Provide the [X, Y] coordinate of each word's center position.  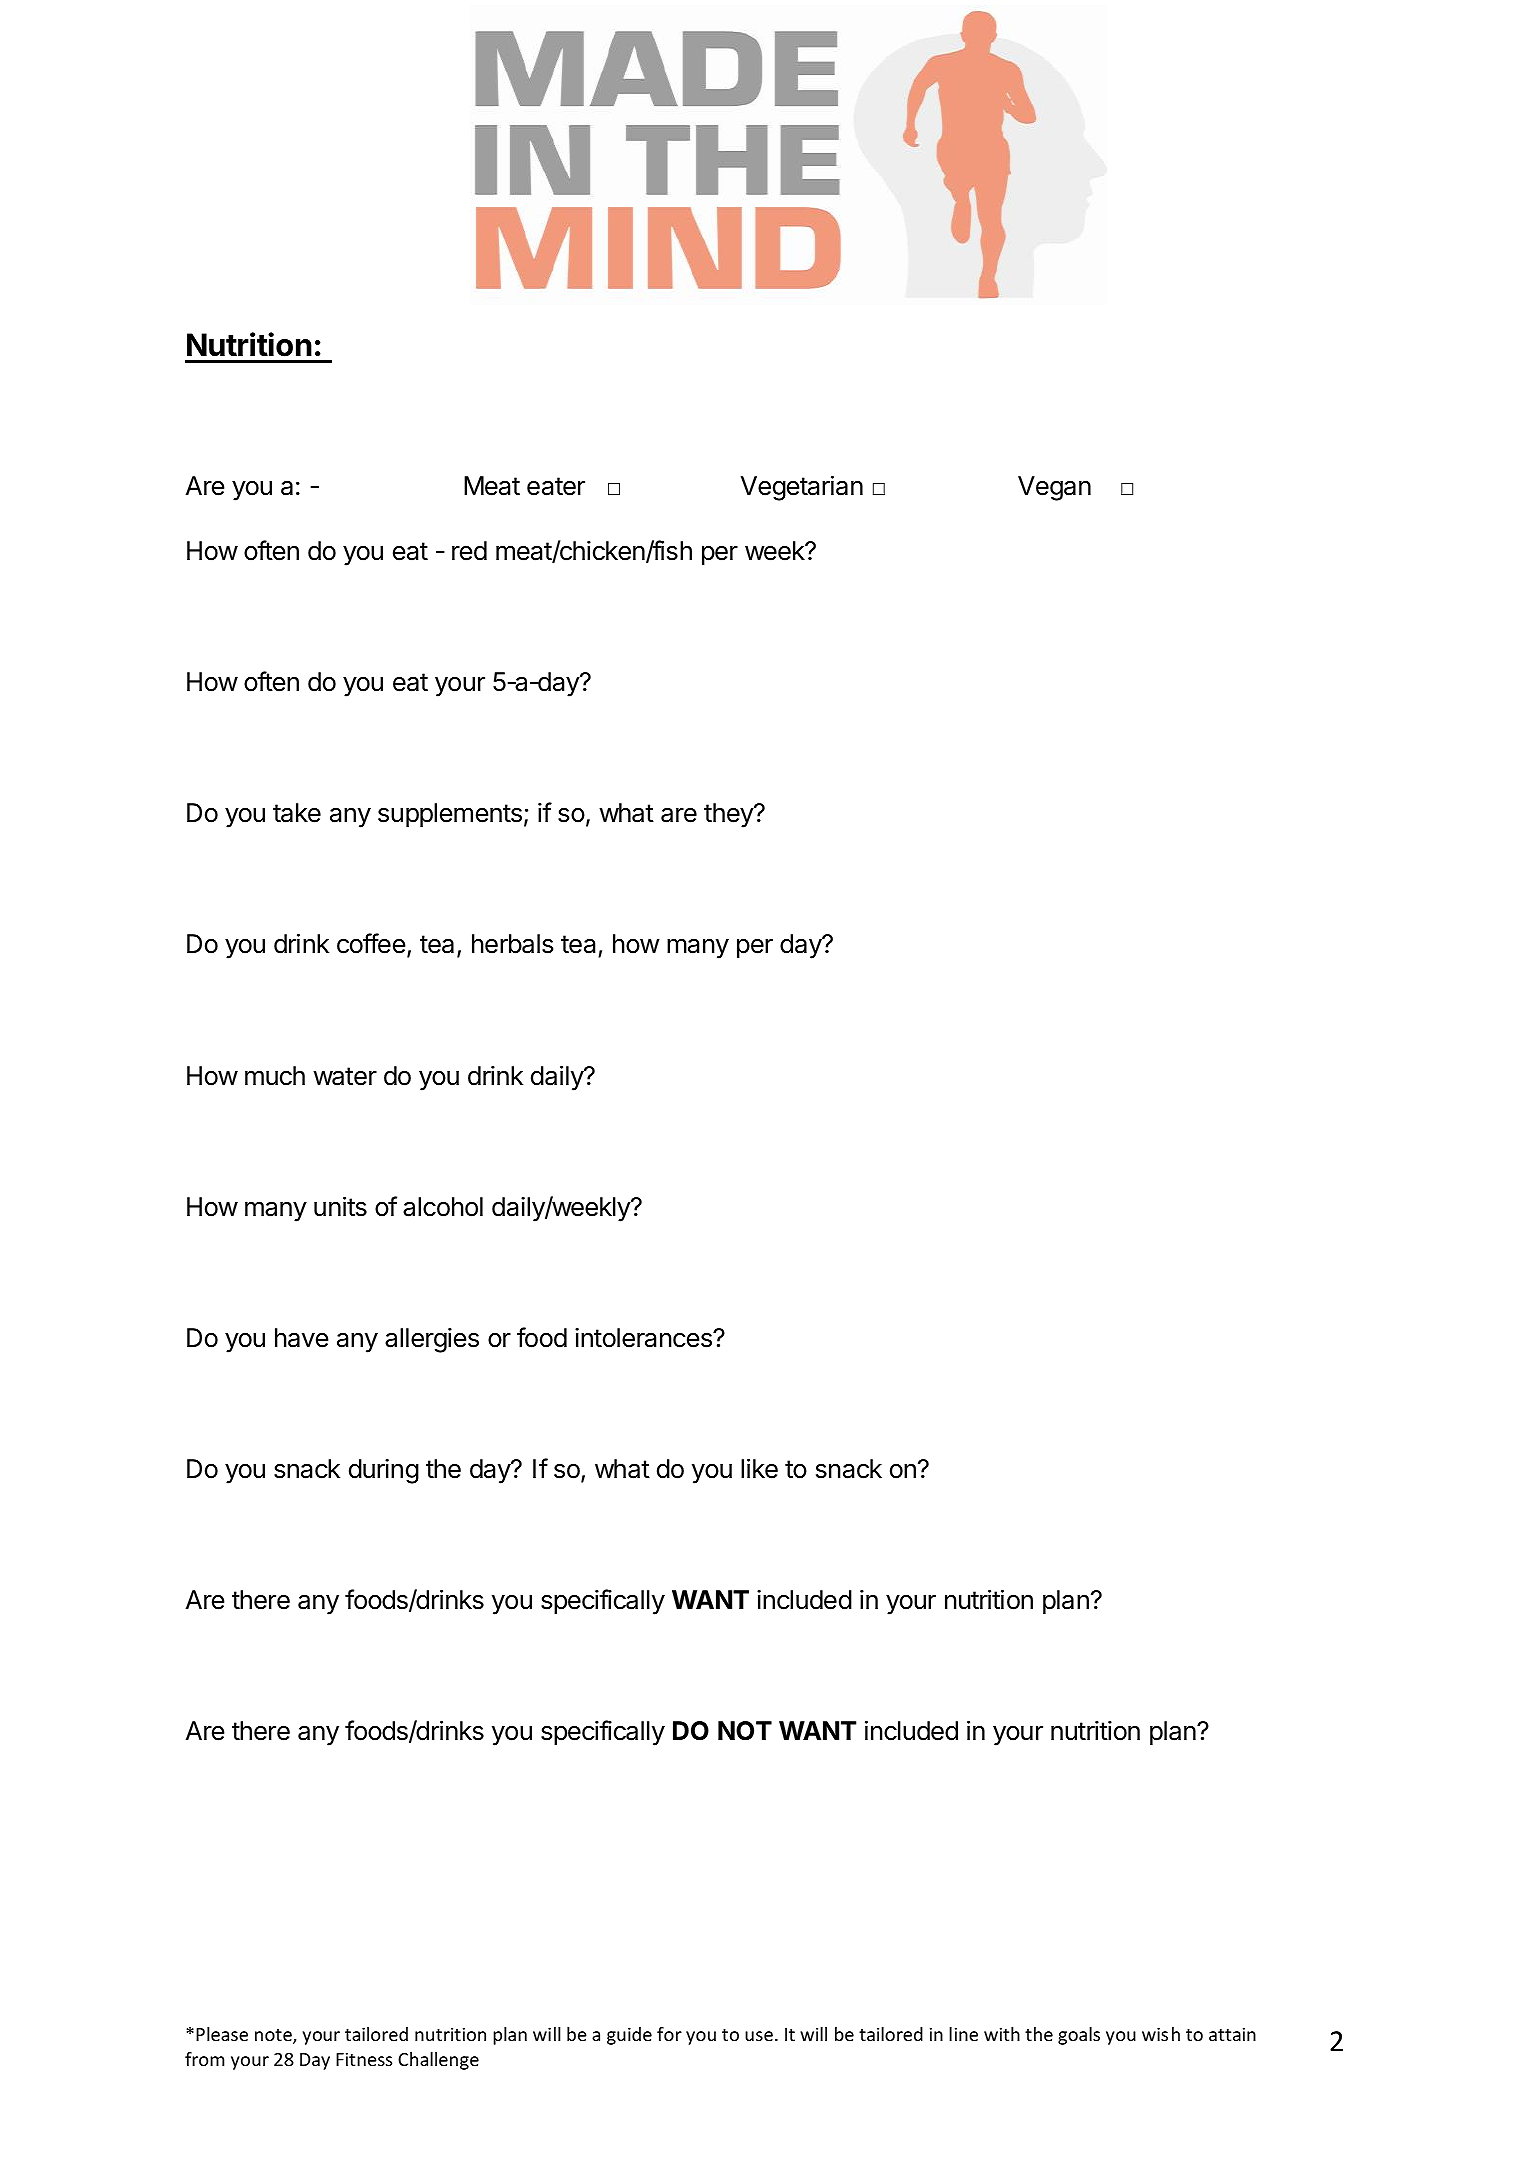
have [302, 1338]
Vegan [1054, 488]
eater [556, 486]
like [759, 1468]
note [274, 2036]
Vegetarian [802, 488]
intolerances [644, 1338]
